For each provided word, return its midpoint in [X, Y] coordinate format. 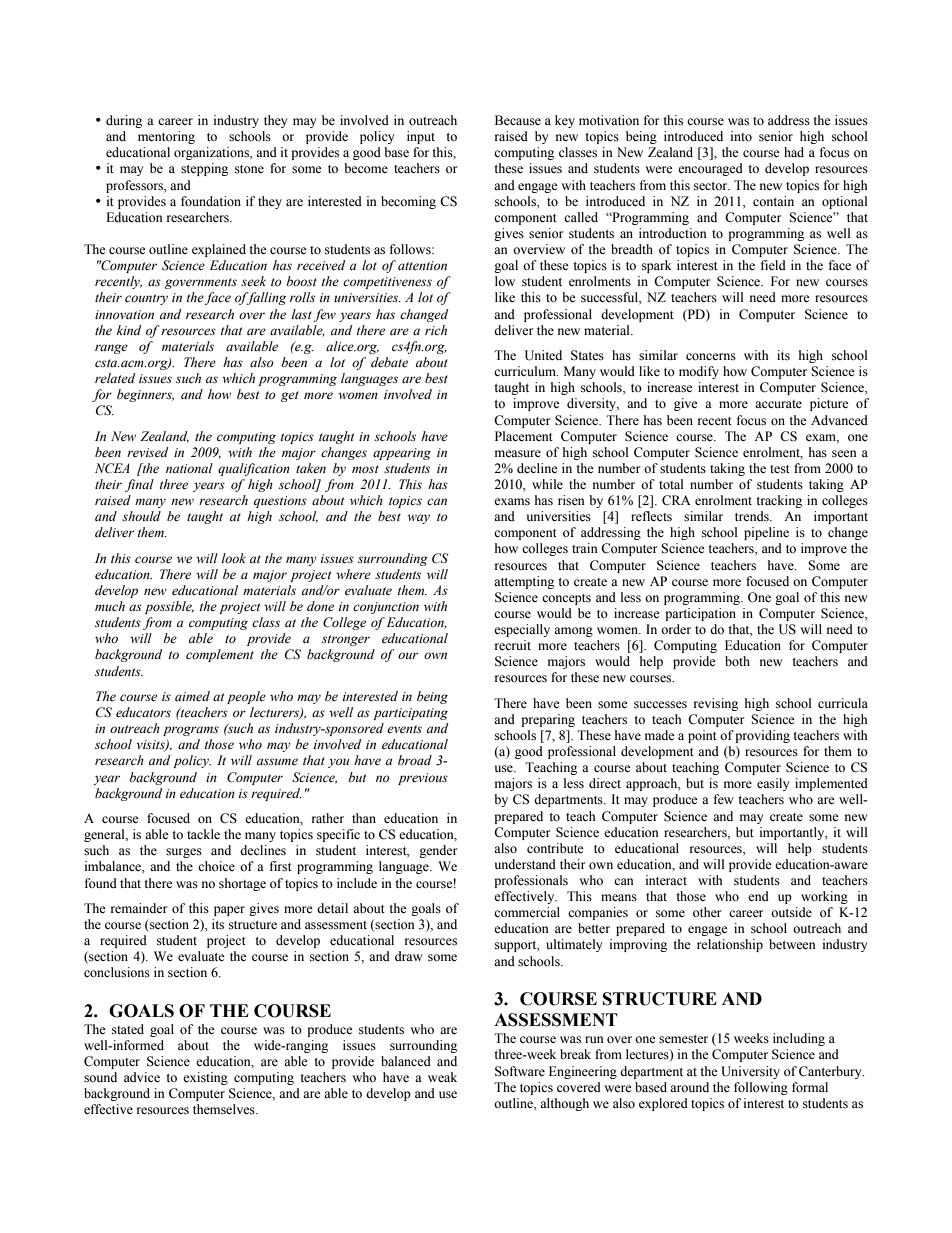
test [780, 469]
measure [518, 454]
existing [205, 1078]
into [741, 136]
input [421, 137]
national [189, 468]
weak [442, 1077]
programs [191, 731]
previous [423, 779]
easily [773, 784]
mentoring [166, 137]
